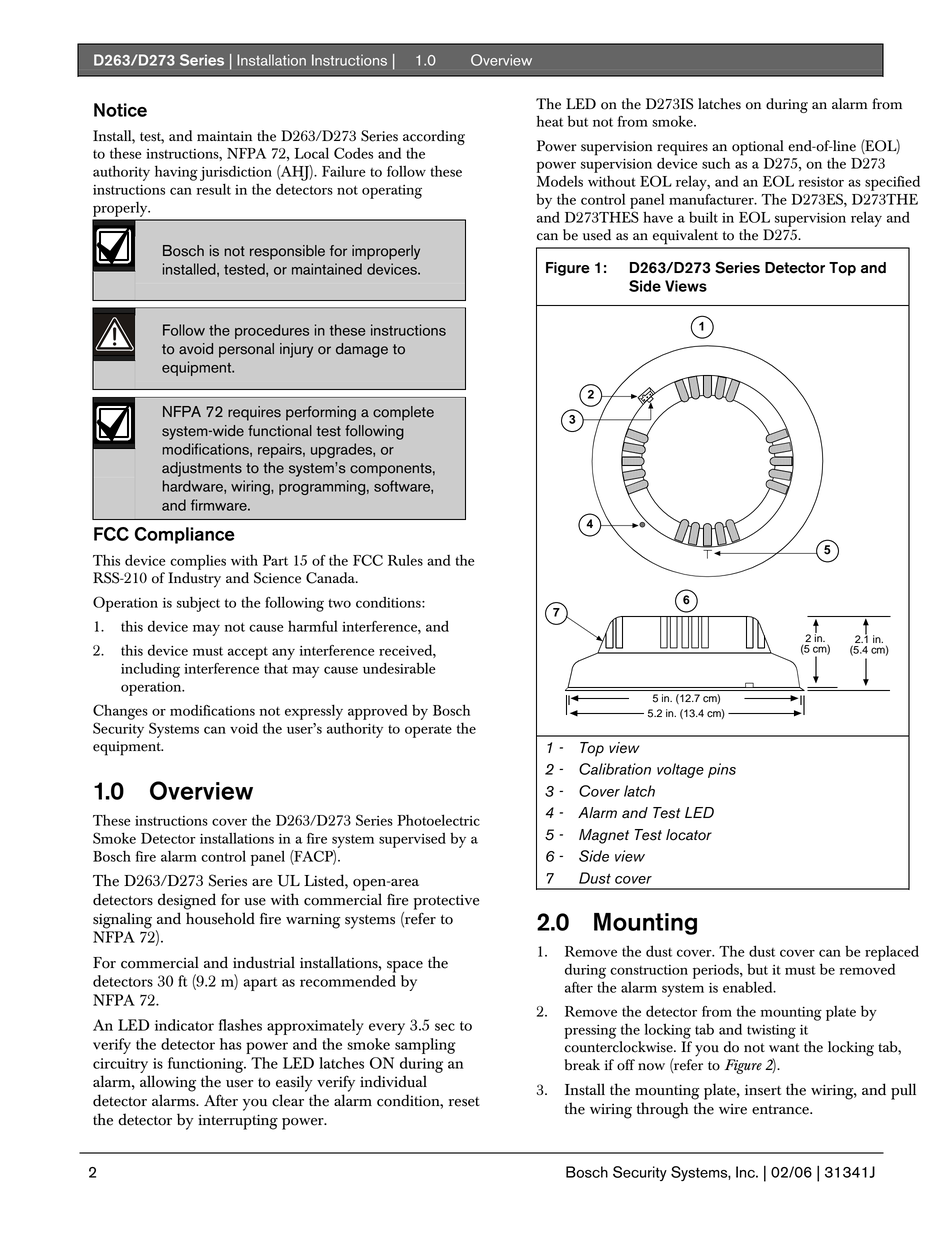  What do you see at coordinates (202, 469) in the screenshot?
I see `adjustments` at bounding box center [202, 469].
